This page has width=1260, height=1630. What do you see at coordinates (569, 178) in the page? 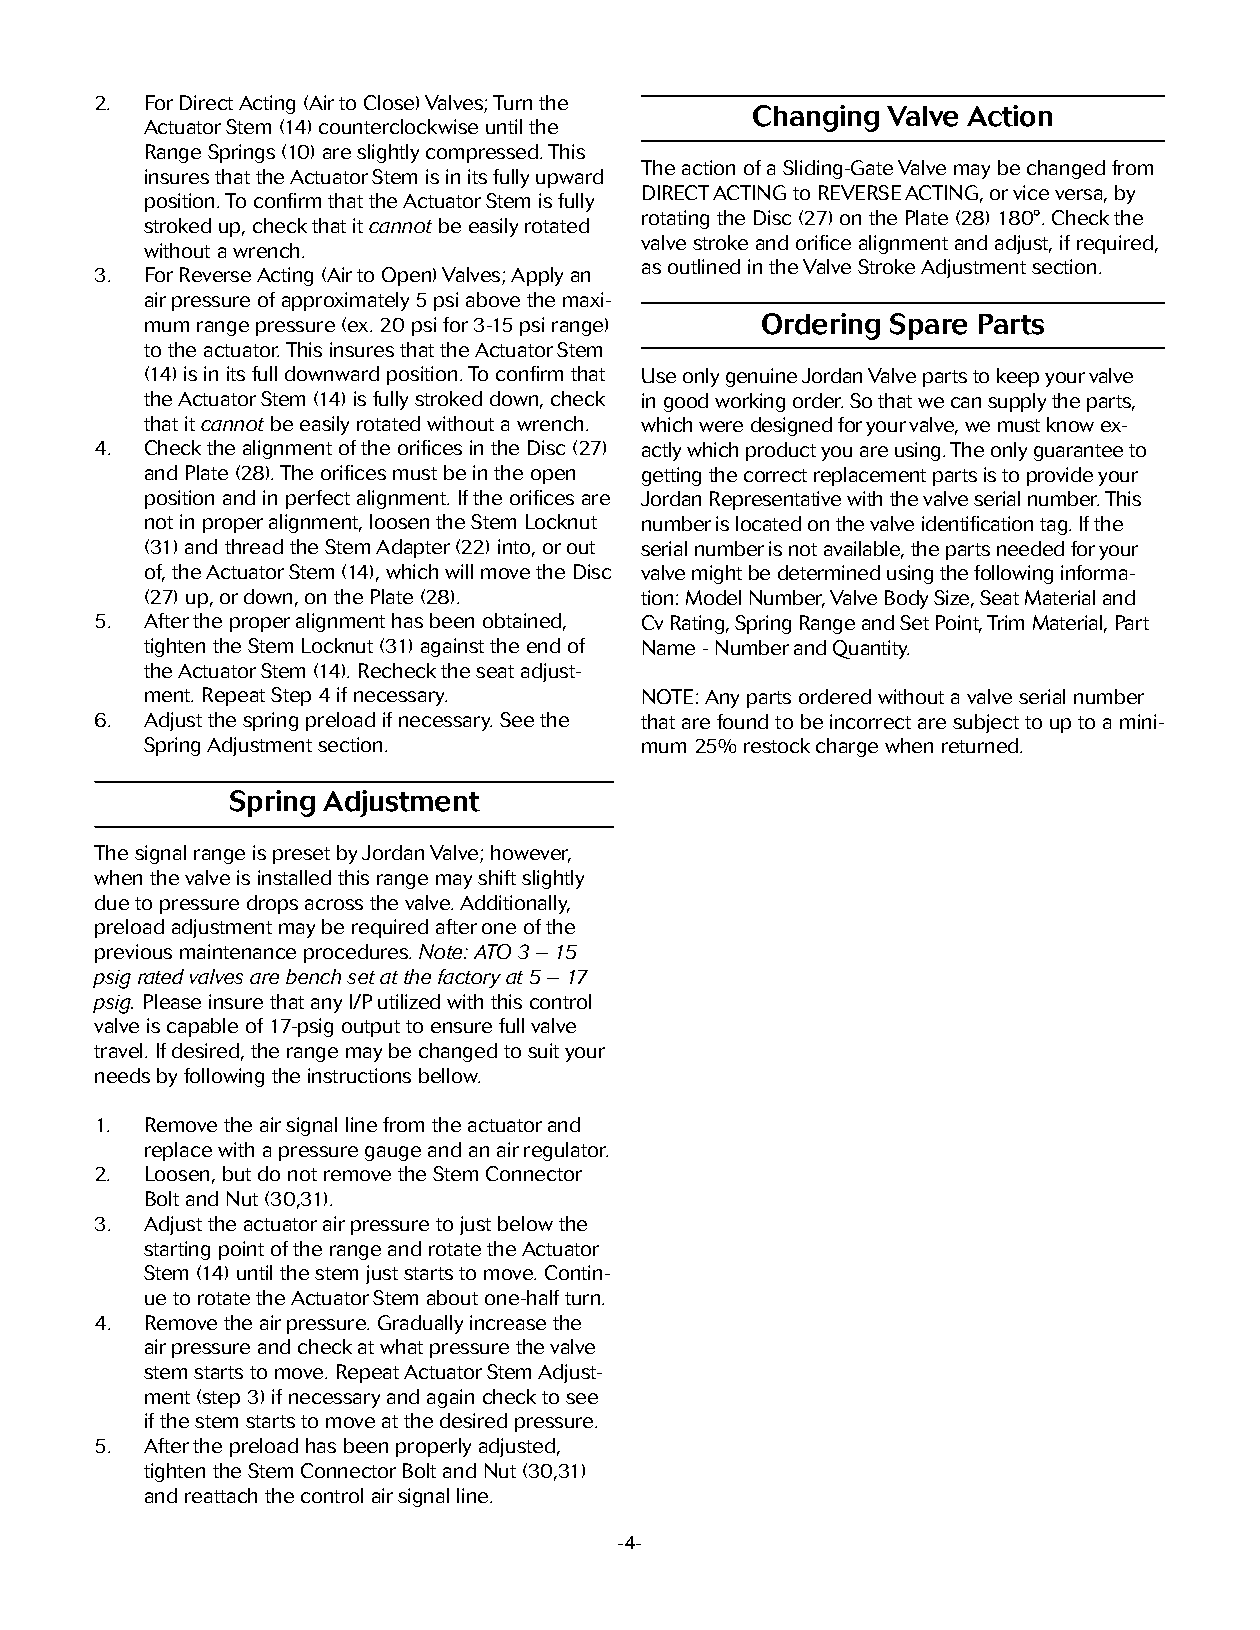
I see `upward` at bounding box center [569, 178].
